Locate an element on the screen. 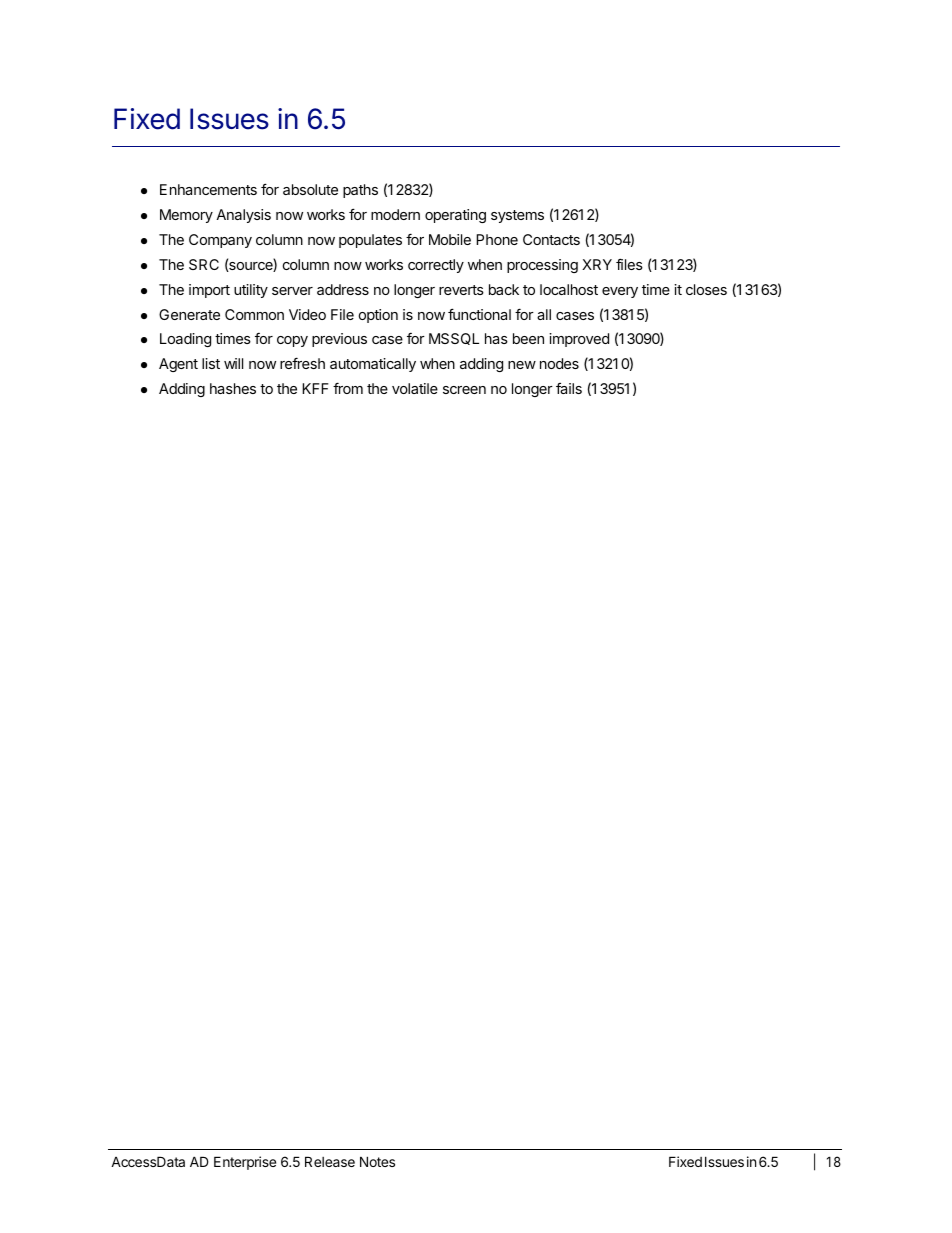  Analysis is located at coordinates (243, 216).
